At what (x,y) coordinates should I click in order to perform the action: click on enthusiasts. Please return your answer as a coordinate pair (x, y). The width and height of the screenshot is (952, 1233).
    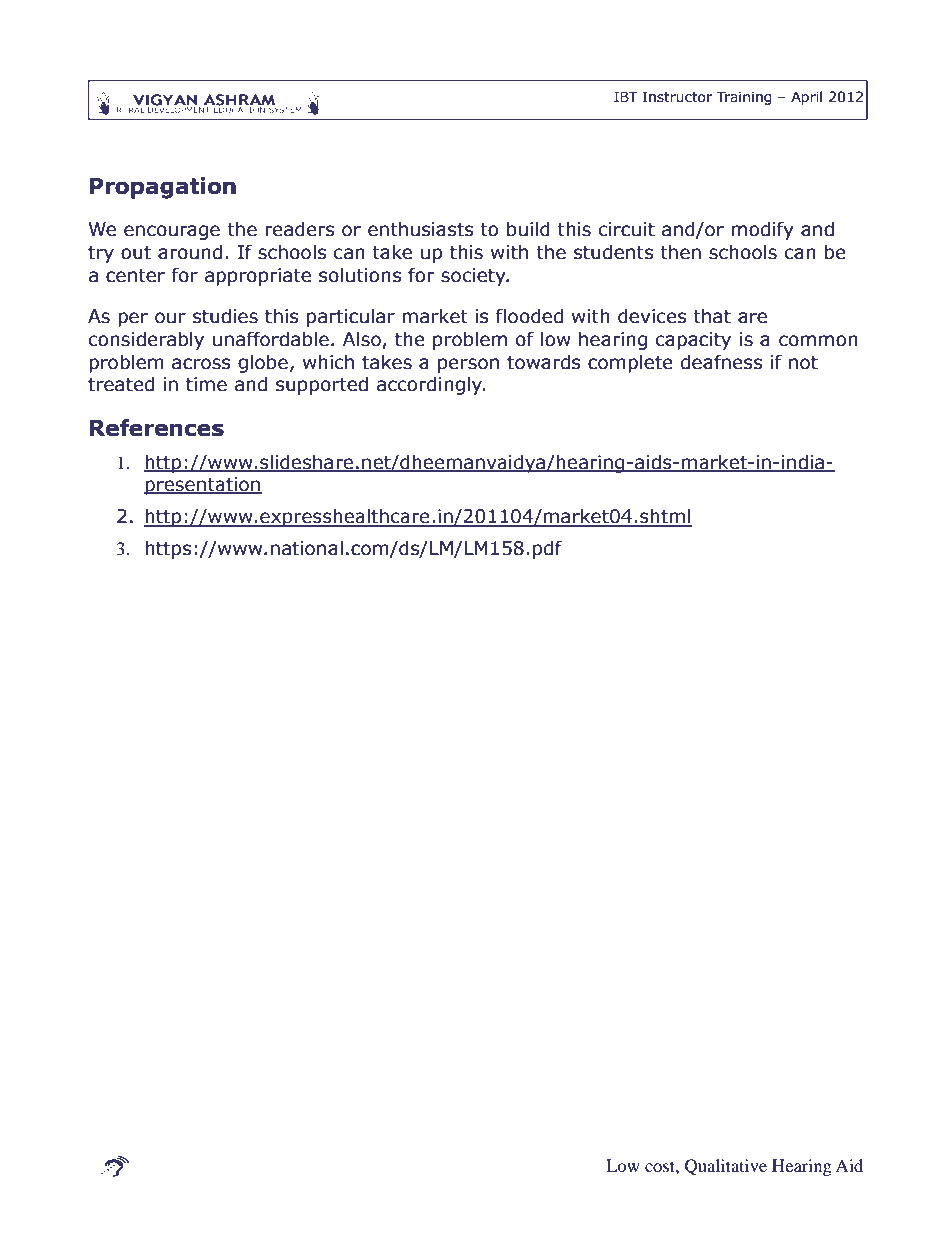
    Looking at the image, I should click on (420, 229).
